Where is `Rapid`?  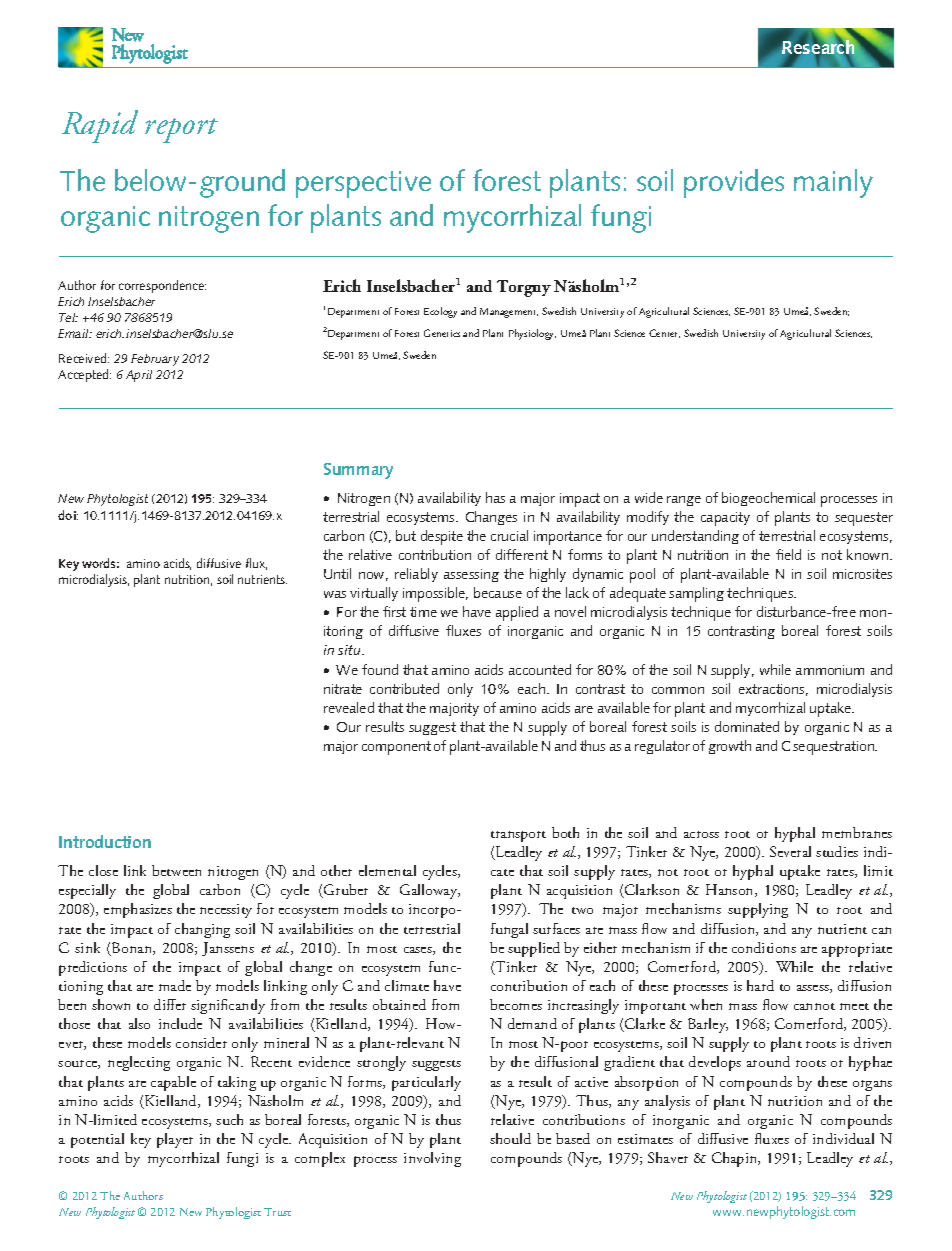 Rapid is located at coordinates (100, 126).
